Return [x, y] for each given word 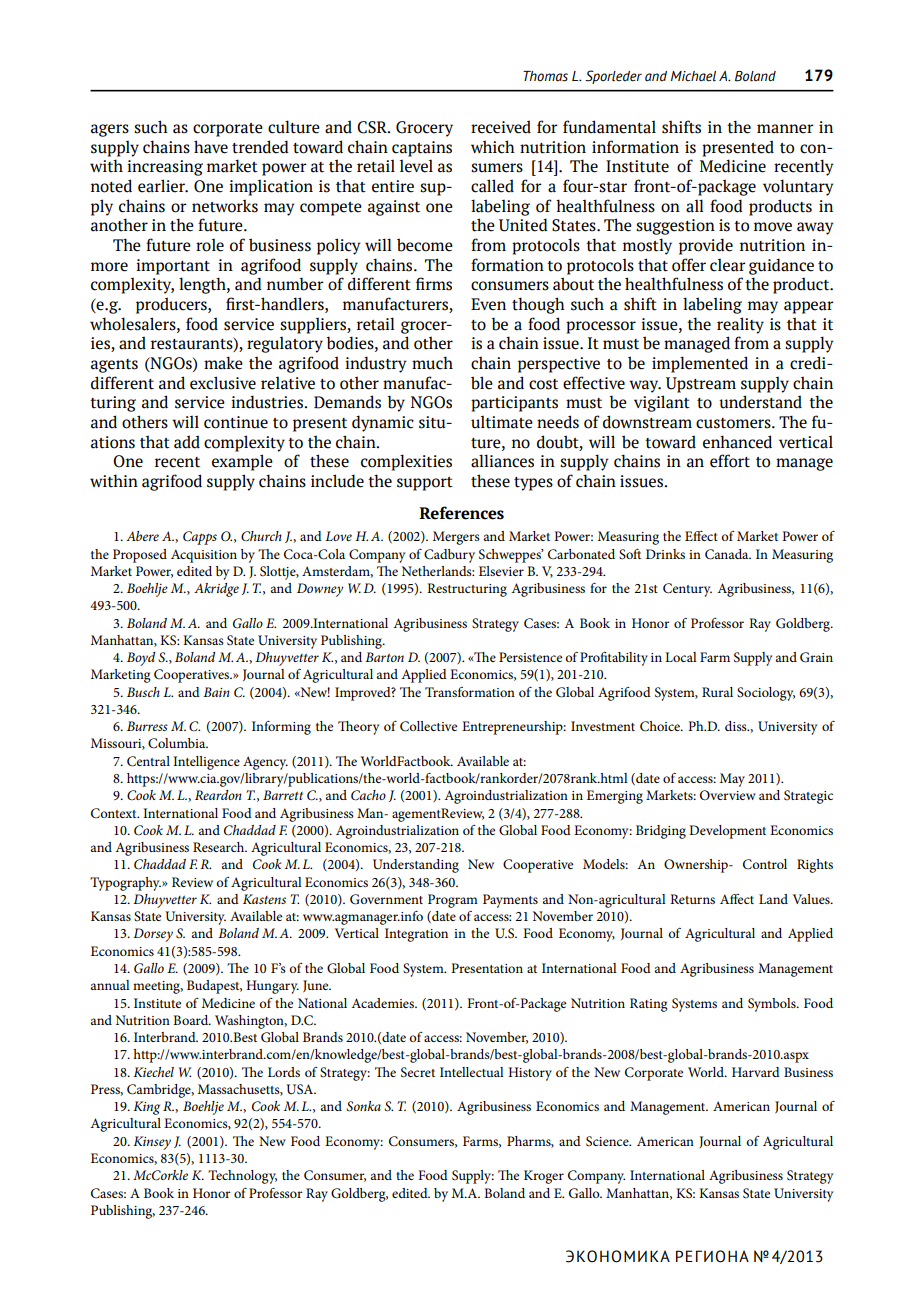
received [501, 127]
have [211, 147]
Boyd [141, 659]
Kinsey [152, 1143]
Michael [693, 76]
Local [681, 657]
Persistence [530, 657]
